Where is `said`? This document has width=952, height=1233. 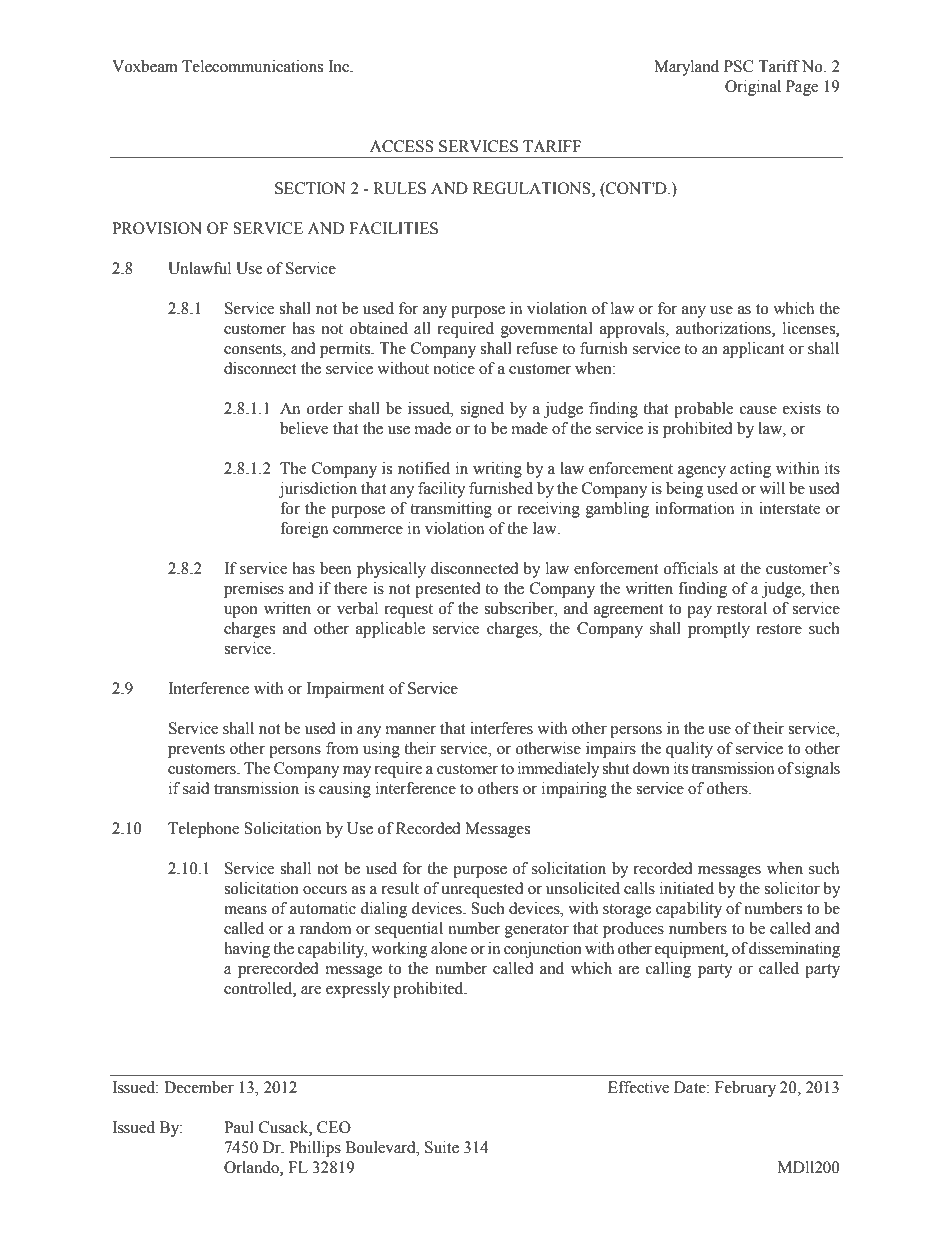 said is located at coordinates (196, 788).
